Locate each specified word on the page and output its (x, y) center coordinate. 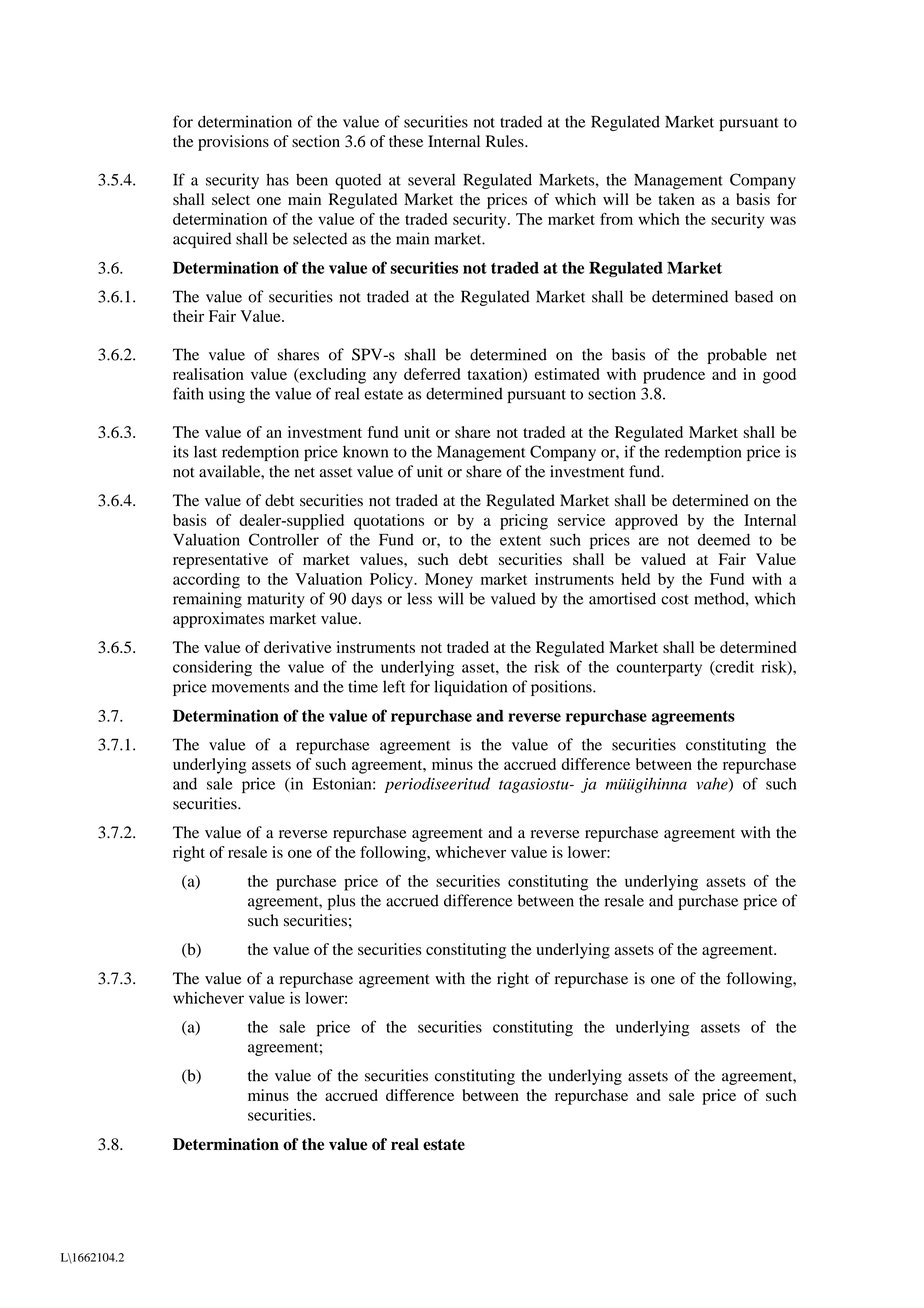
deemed (724, 539)
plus (341, 902)
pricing (524, 522)
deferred (432, 374)
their (188, 316)
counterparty (659, 670)
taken (676, 199)
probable (737, 356)
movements (250, 687)
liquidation (470, 688)
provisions (233, 143)
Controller (284, 539)
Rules (506, 141)
